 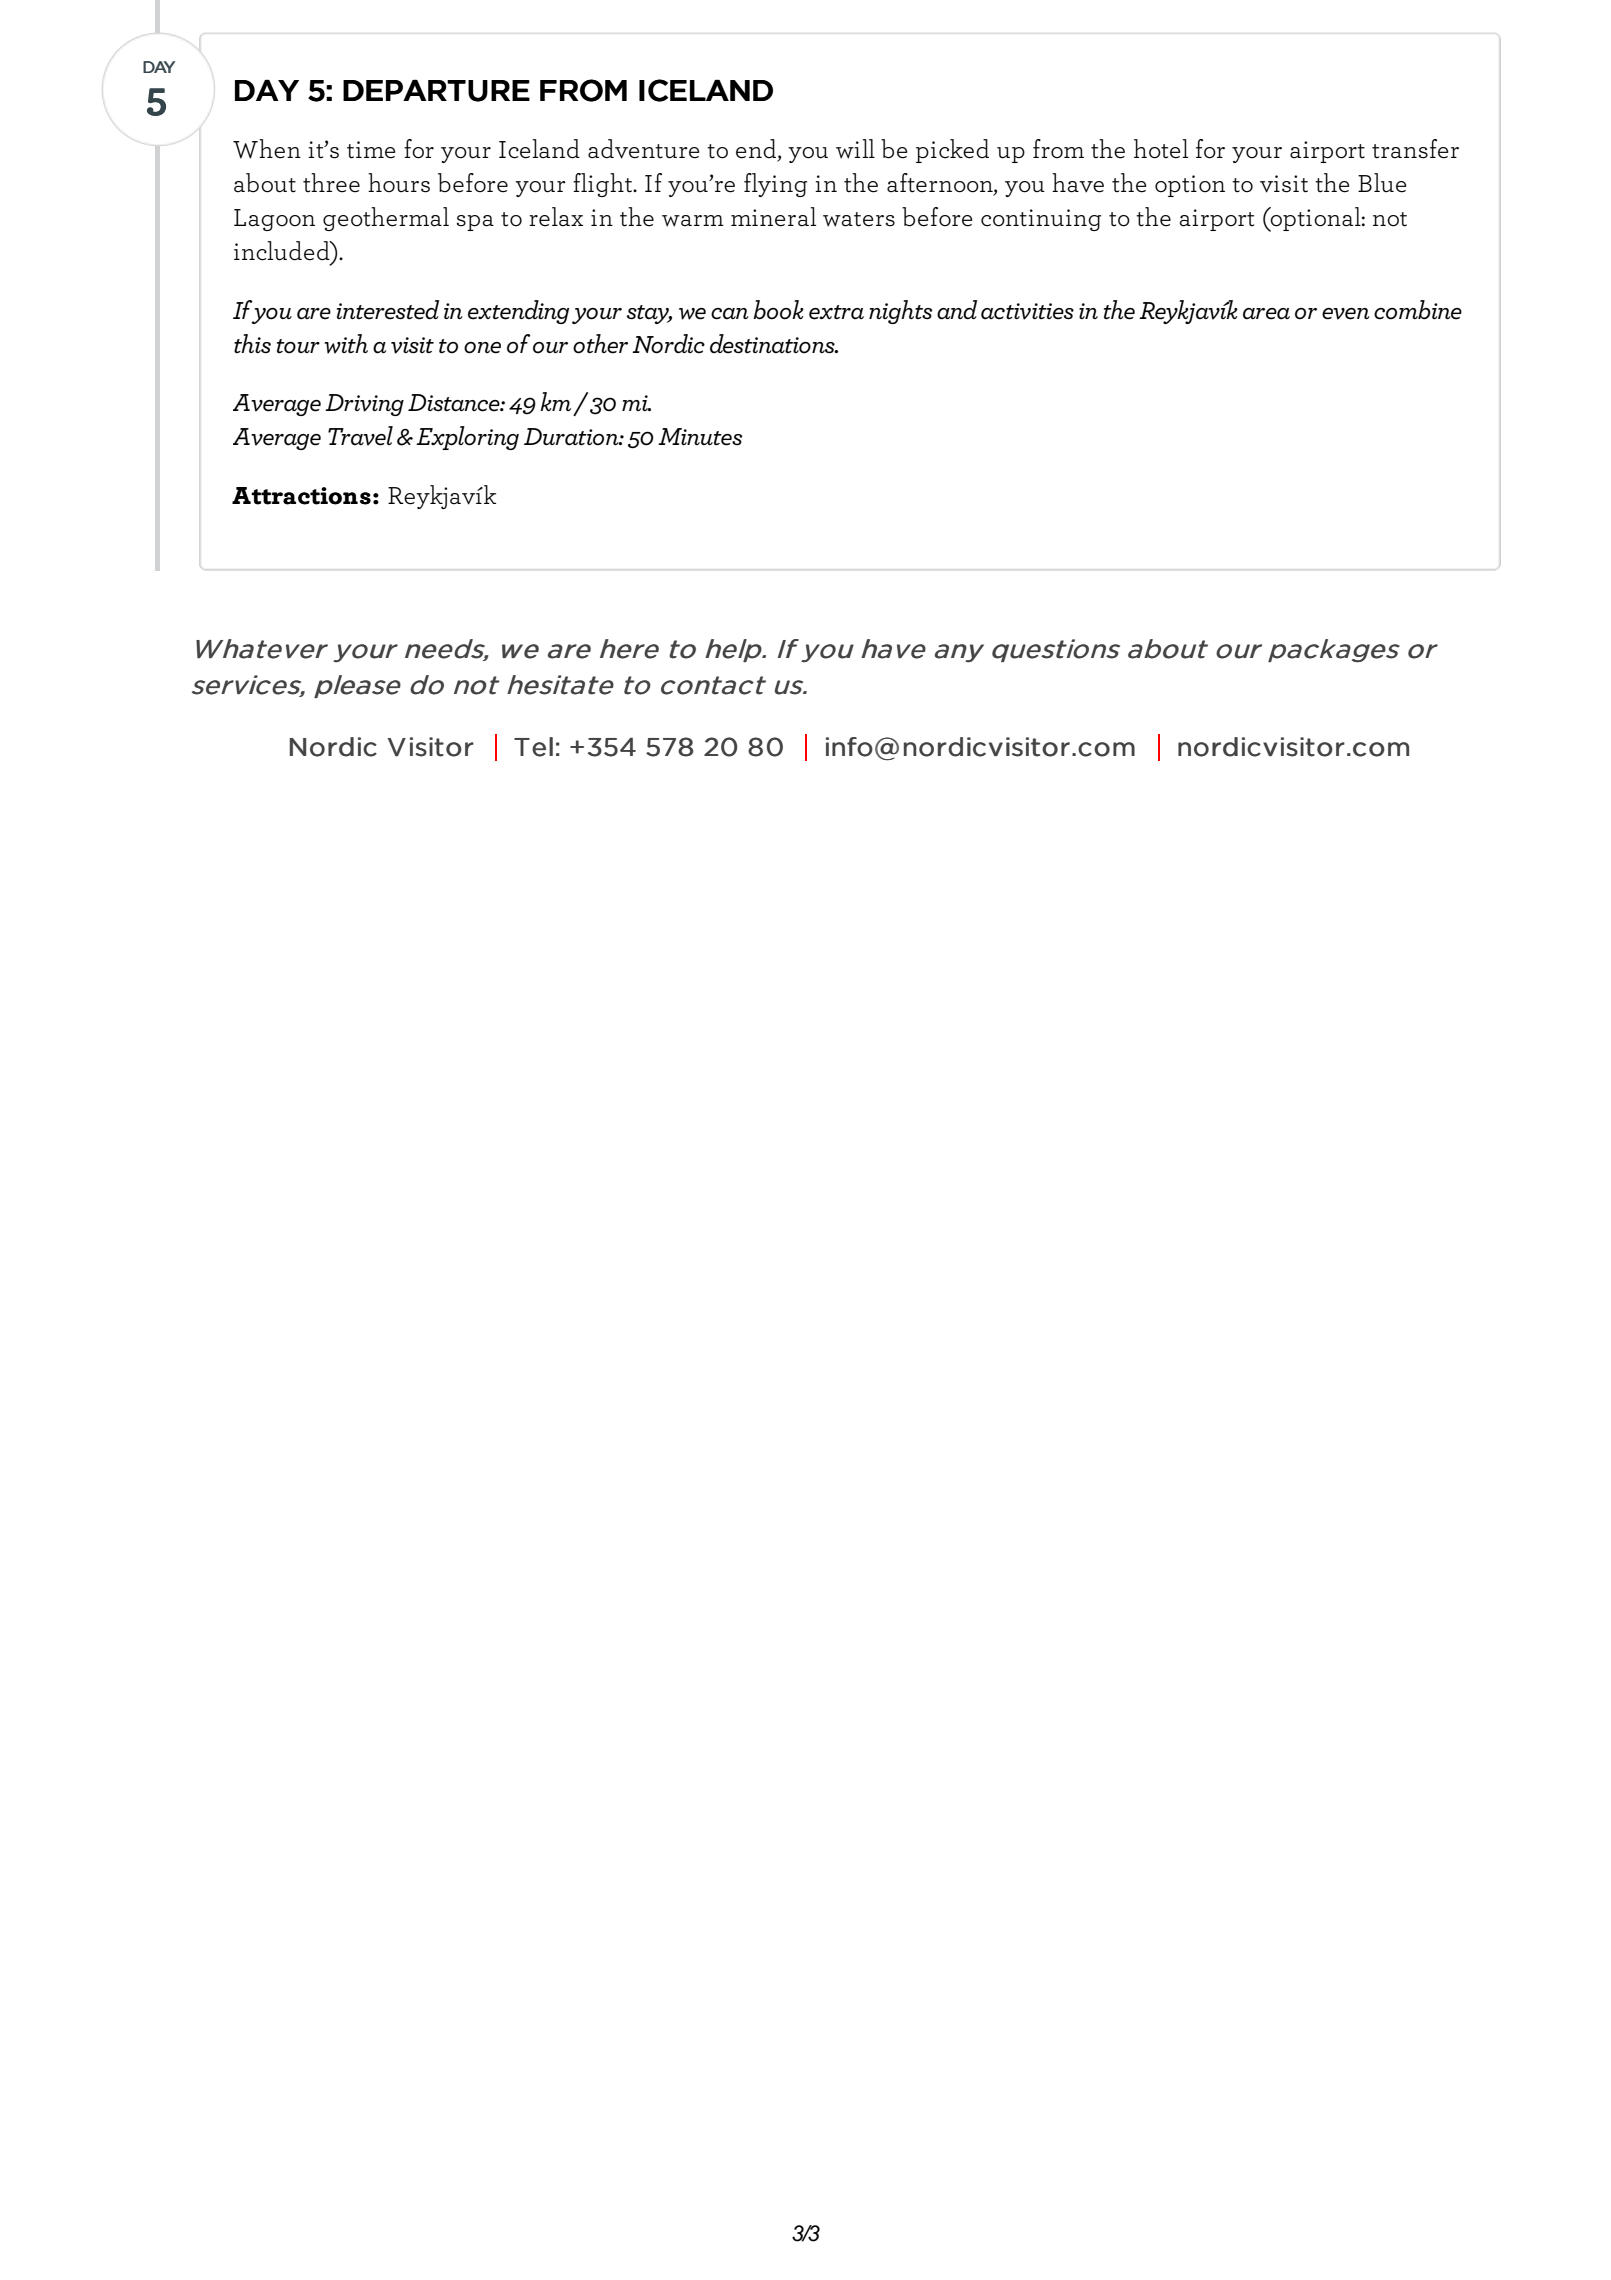 What do you see at coordinates (436, 90) in the page?
I see `DEPARTURE` at bounding box center [436, 90].
